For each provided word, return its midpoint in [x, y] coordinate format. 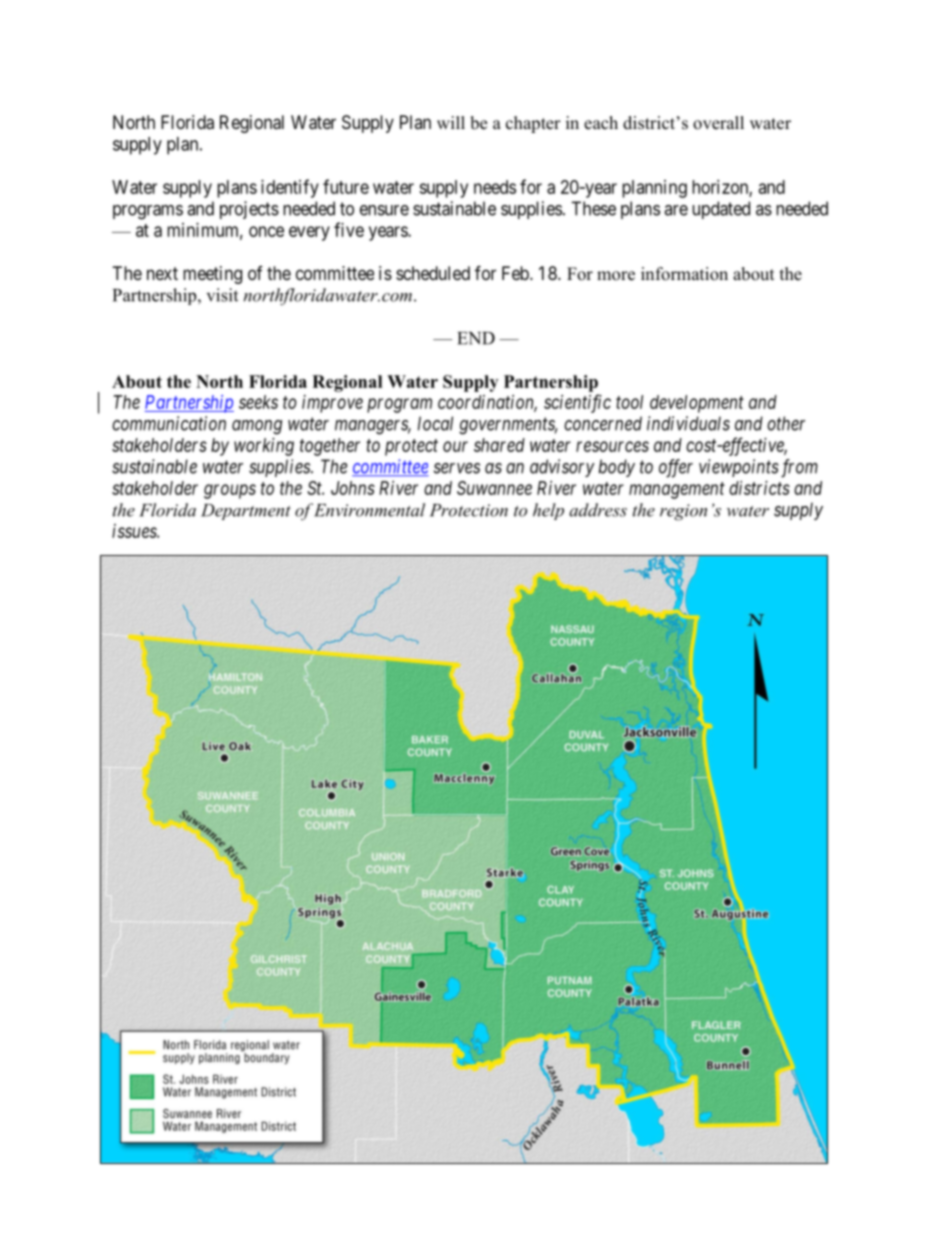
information [684, 274]
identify [290, 188]
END [476, 338]
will [451, 122]
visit [222, 295]
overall [718, 123]
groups [230, 491]
